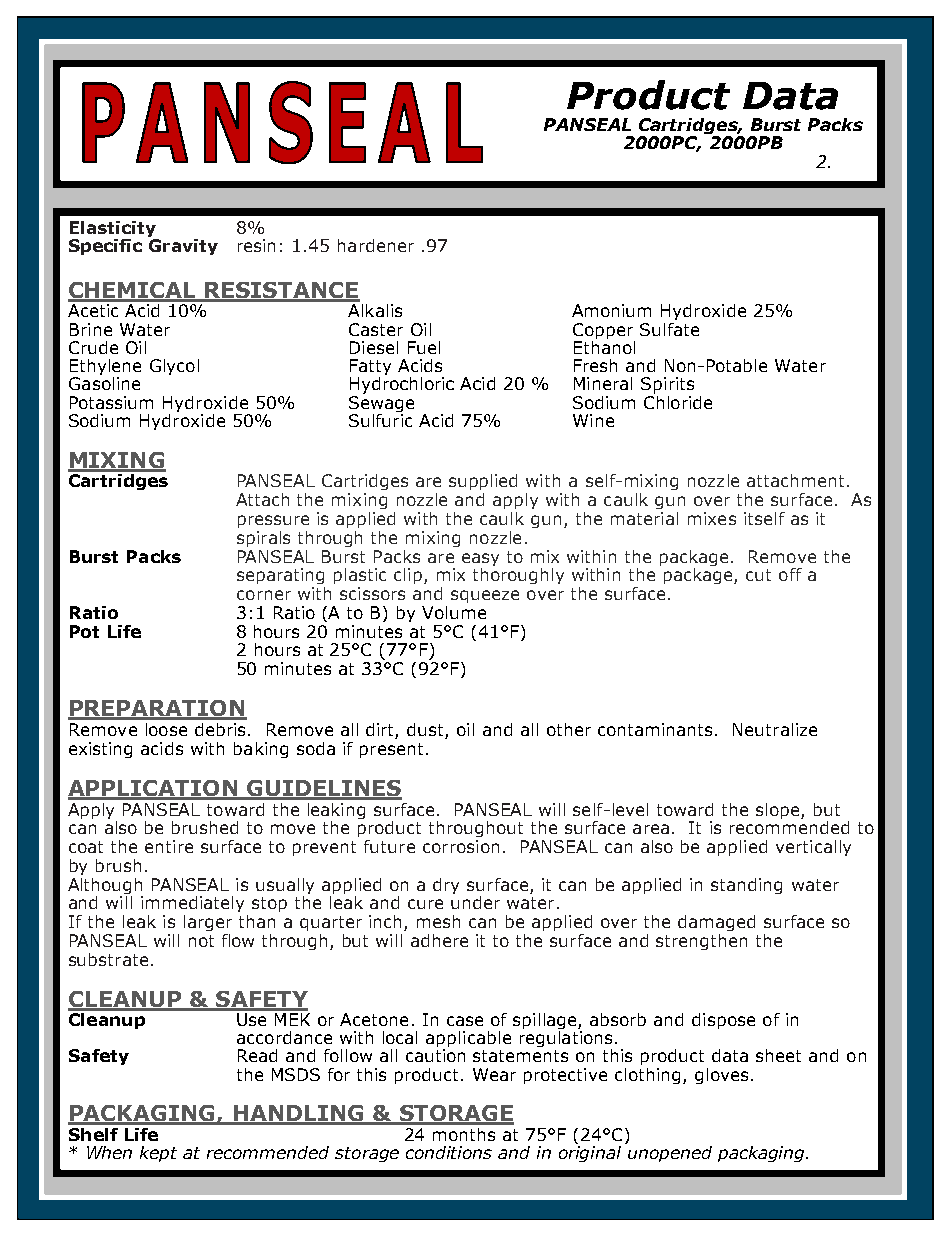 The image size is (952, 1233). What do you see at coordinates (391, 750) in the screenshot?
I see `present` at bounding box center [391, 750].
